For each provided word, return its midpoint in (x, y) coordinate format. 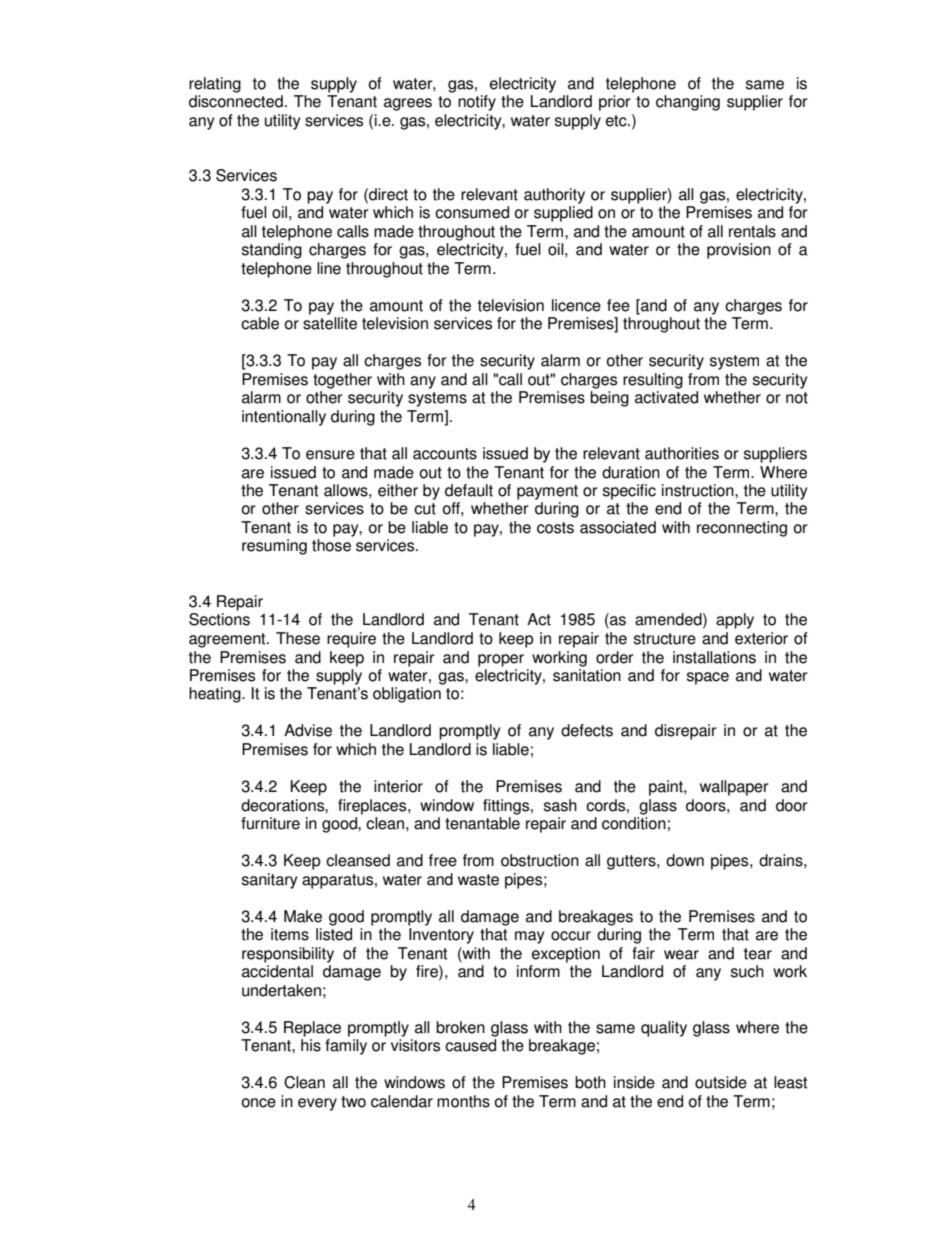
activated (666, 397)
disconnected (236, 101)
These (298, 638)
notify (477, 103)
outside (721, 1082)
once (259, 1103)
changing (688, 103)
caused (470, 1045)
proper (501, 660)
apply (735, 621)
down (685, 860)
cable (260, 323)
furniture (270, 823)
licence (576, 305)
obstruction (540, 860)
